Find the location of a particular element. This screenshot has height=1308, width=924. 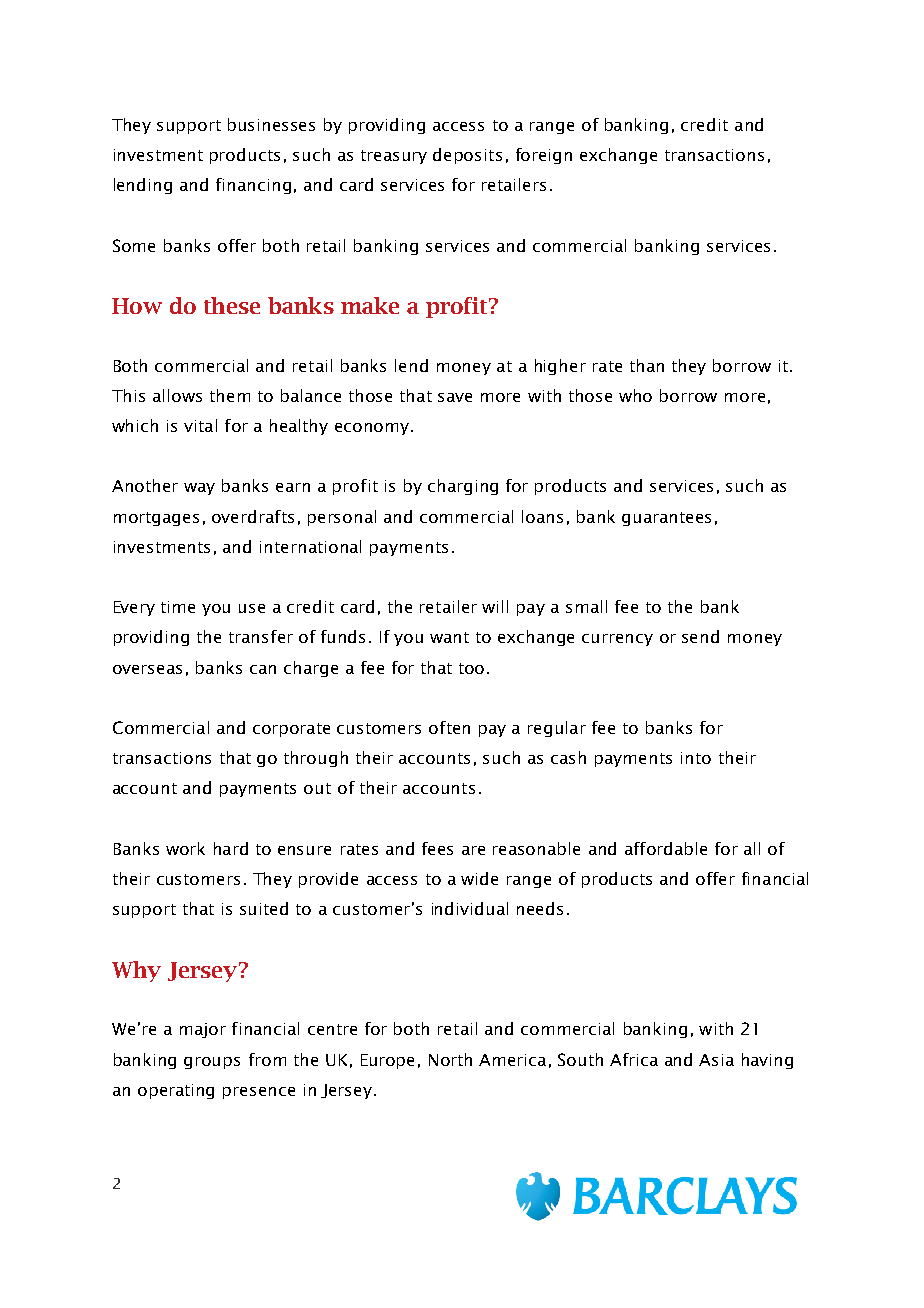

time is located at coordinates (178, 607).
